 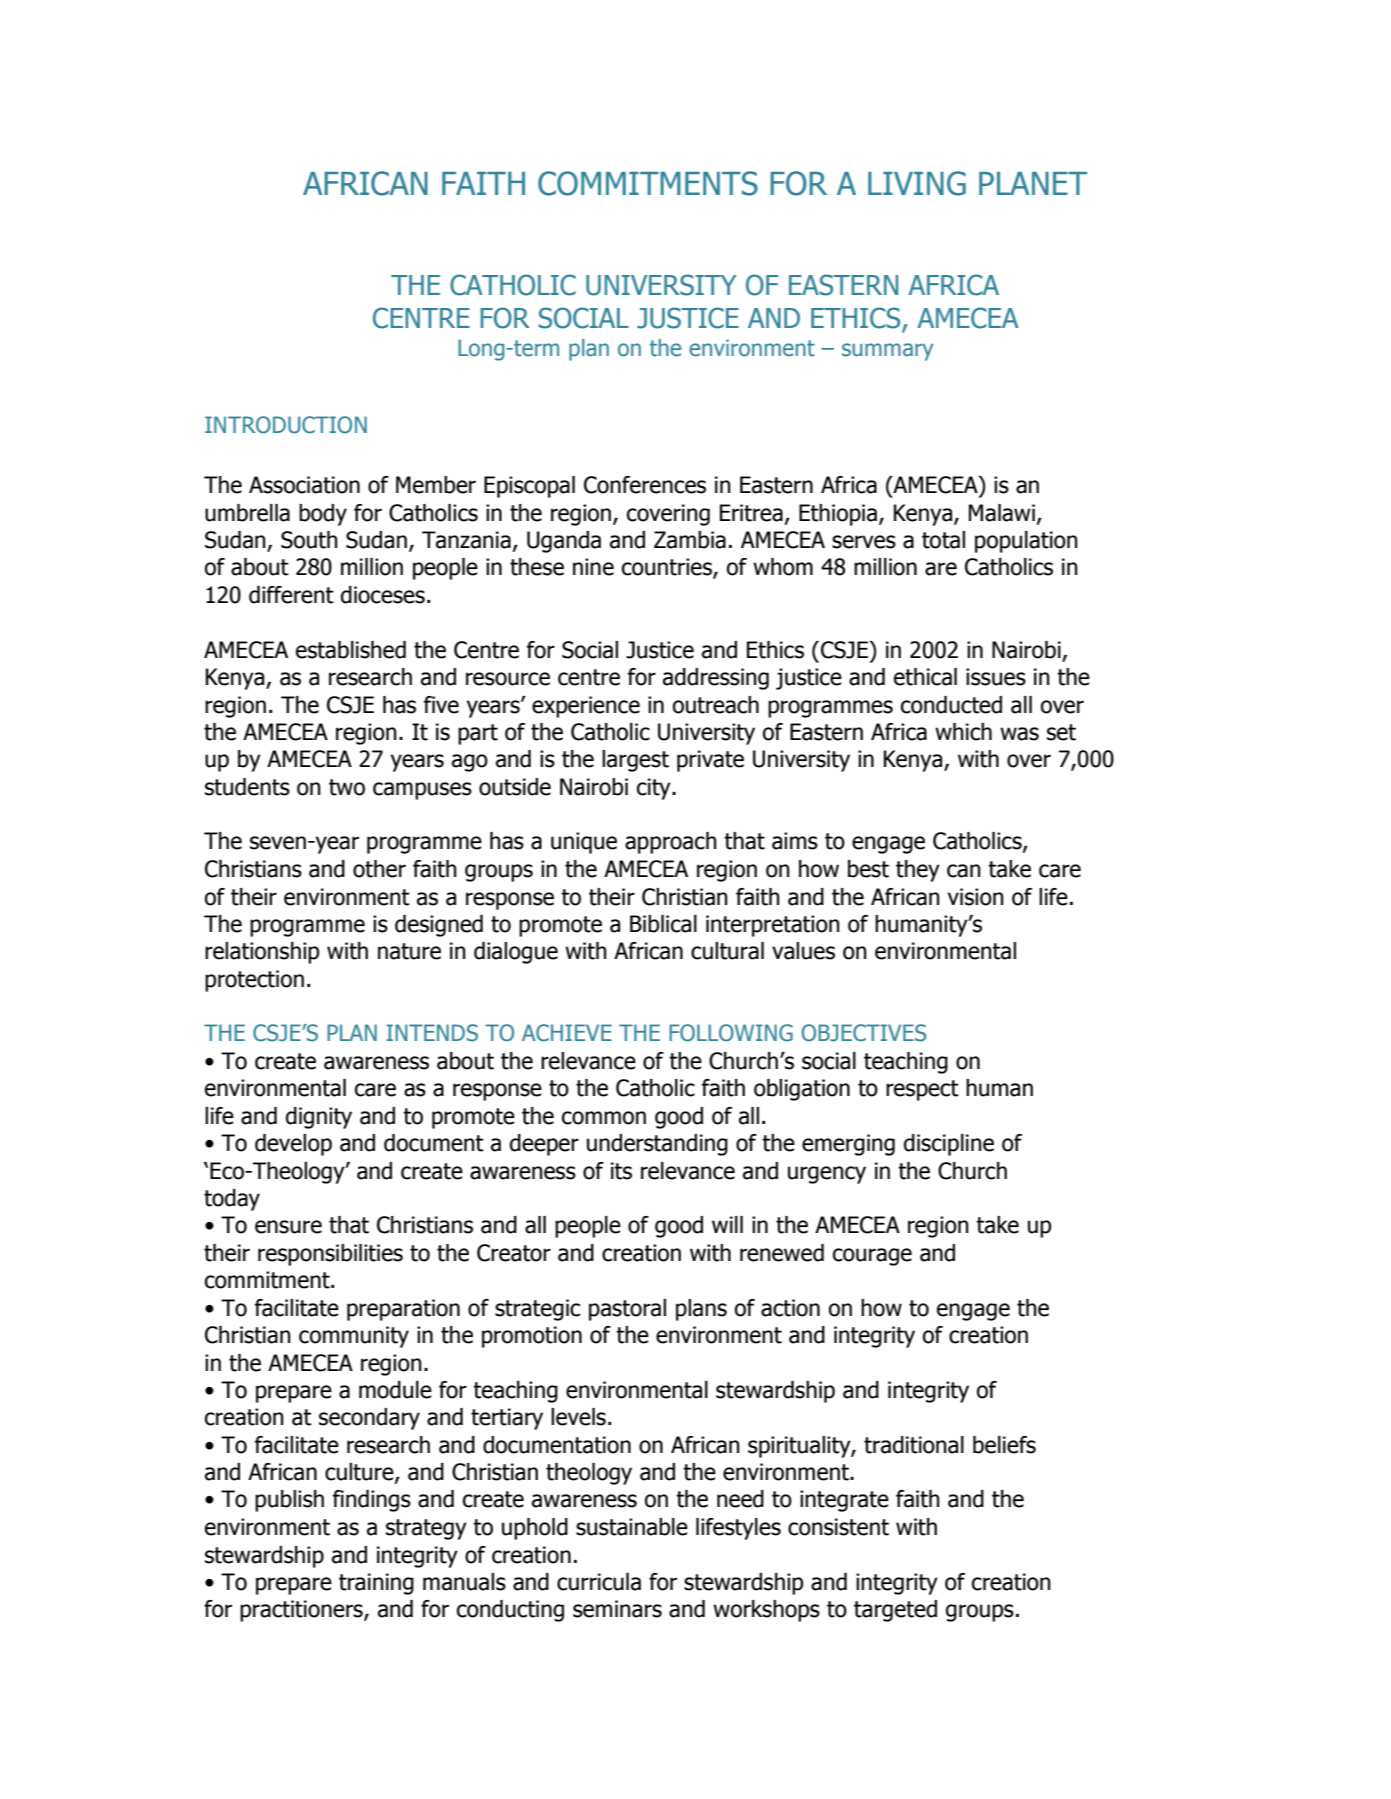 What do you see at coordinates (917, 183) in the document?
I see `LIVING` at bounding box center [917, 183].
